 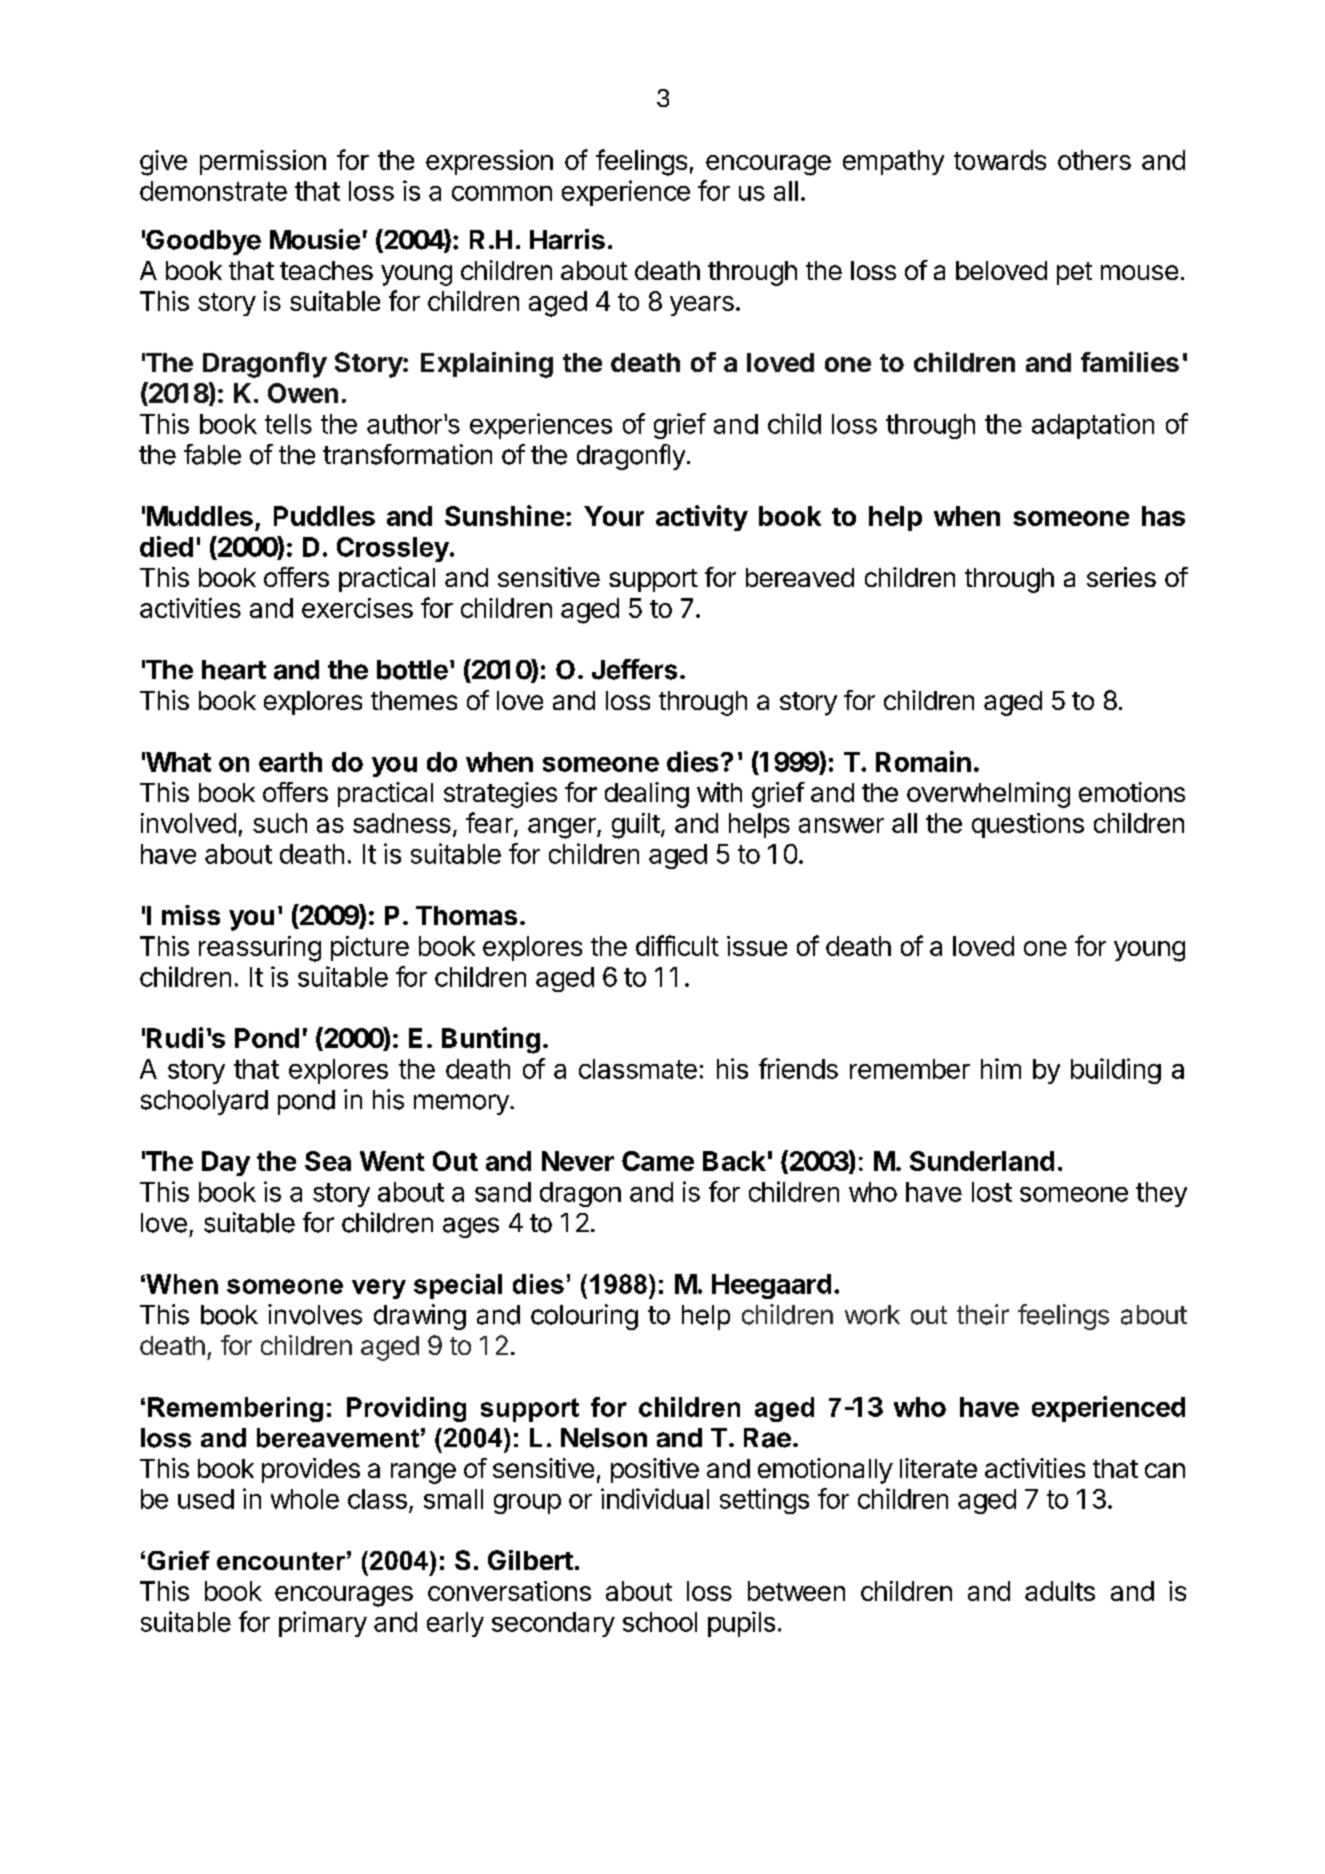 I want to click on Harris, so click(x=567, y=239).
